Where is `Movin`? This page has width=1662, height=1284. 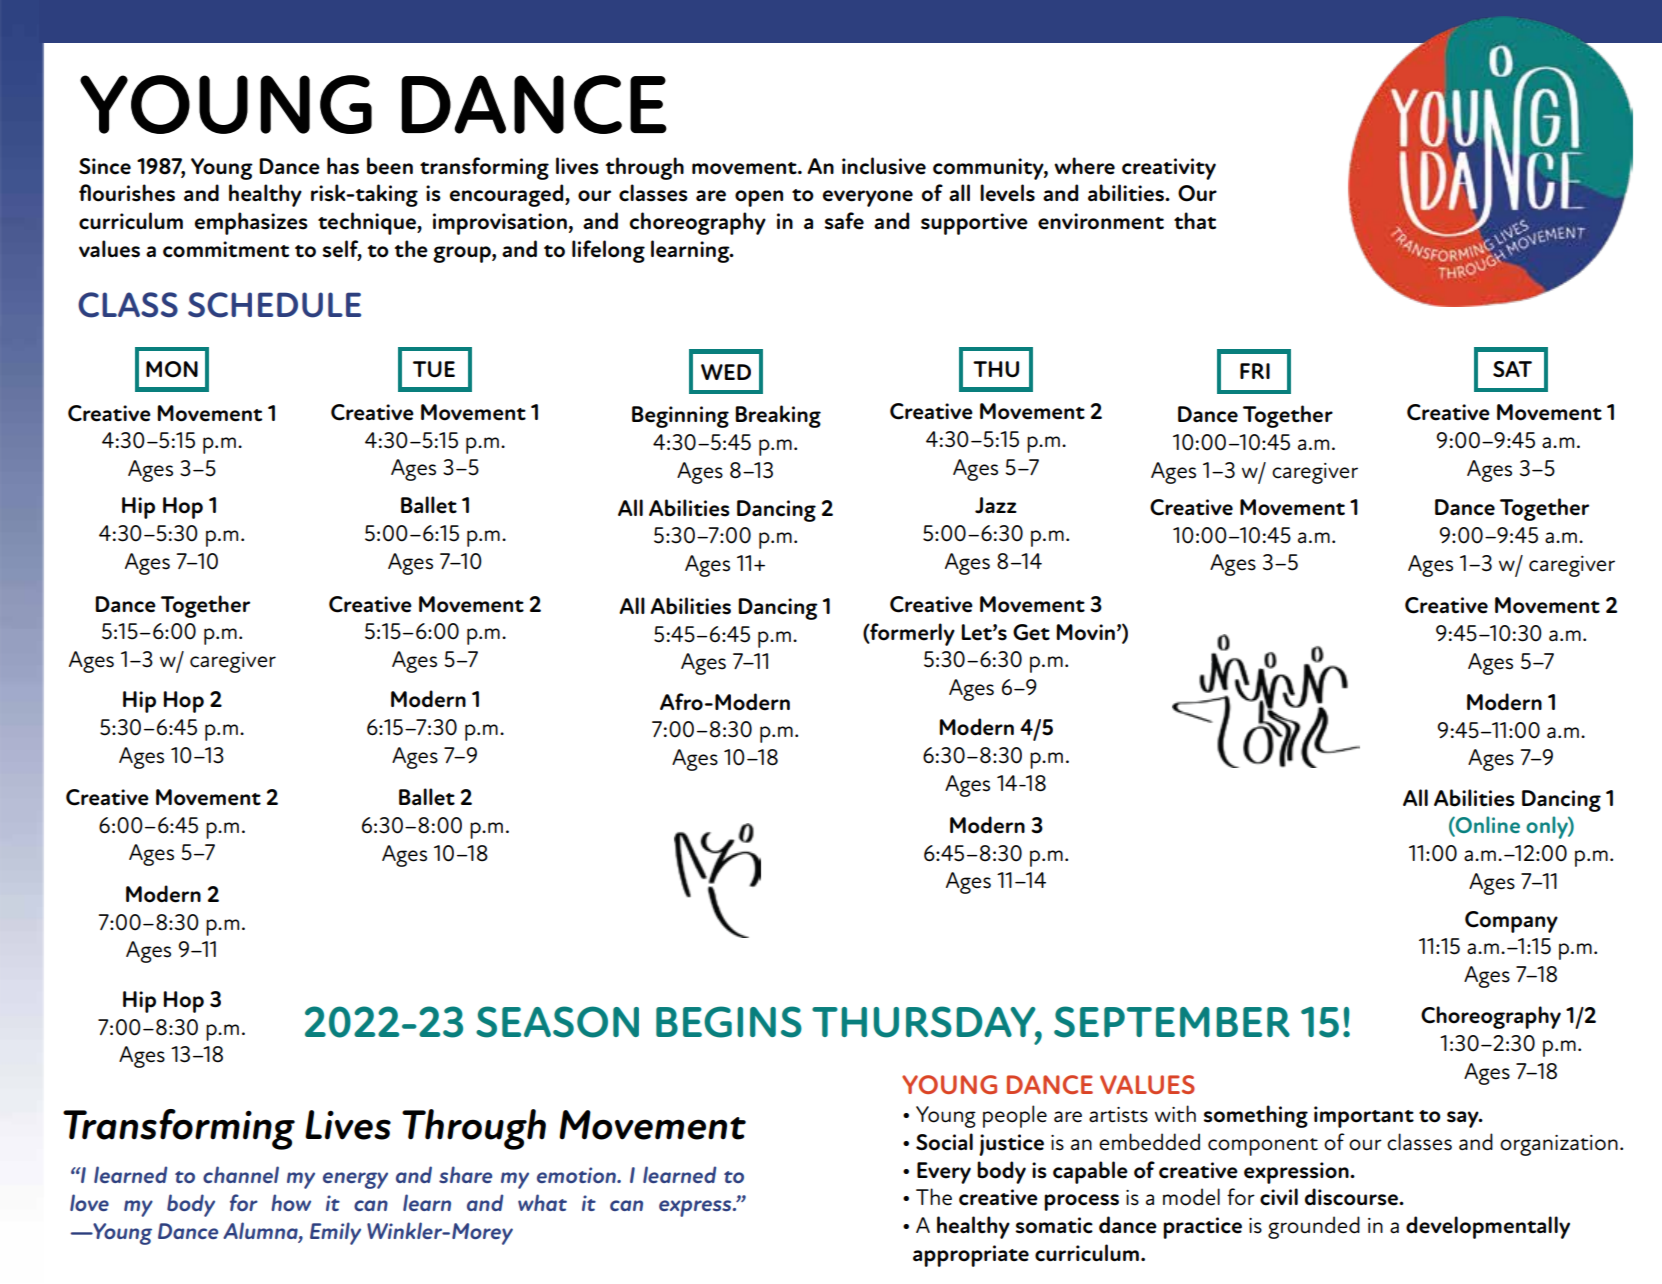
Movin is located at coordinates (1085, 632).
